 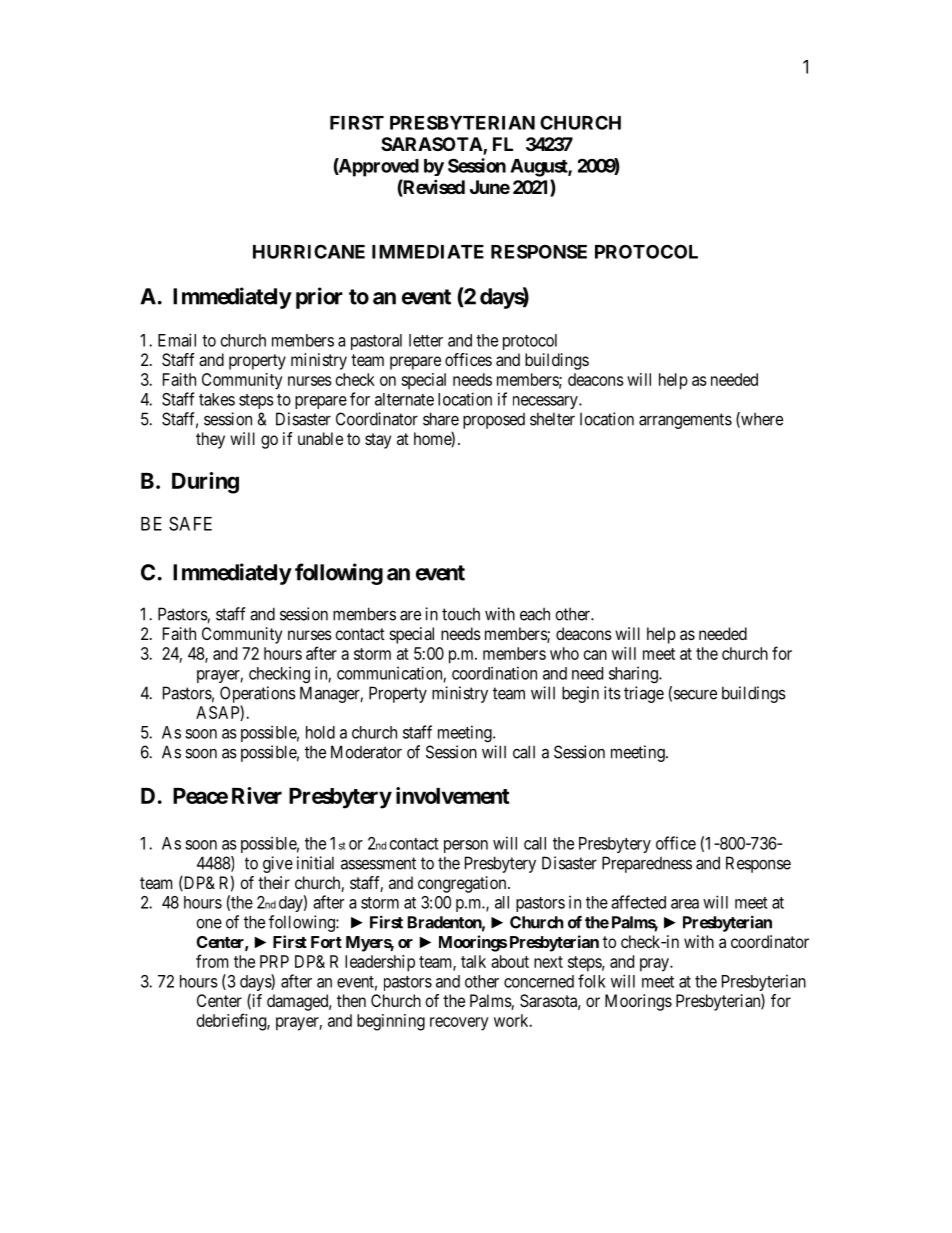 What do you see at coordinates (546, 402) in the document?
I see `necessary` at bounding box center [546, 402].
